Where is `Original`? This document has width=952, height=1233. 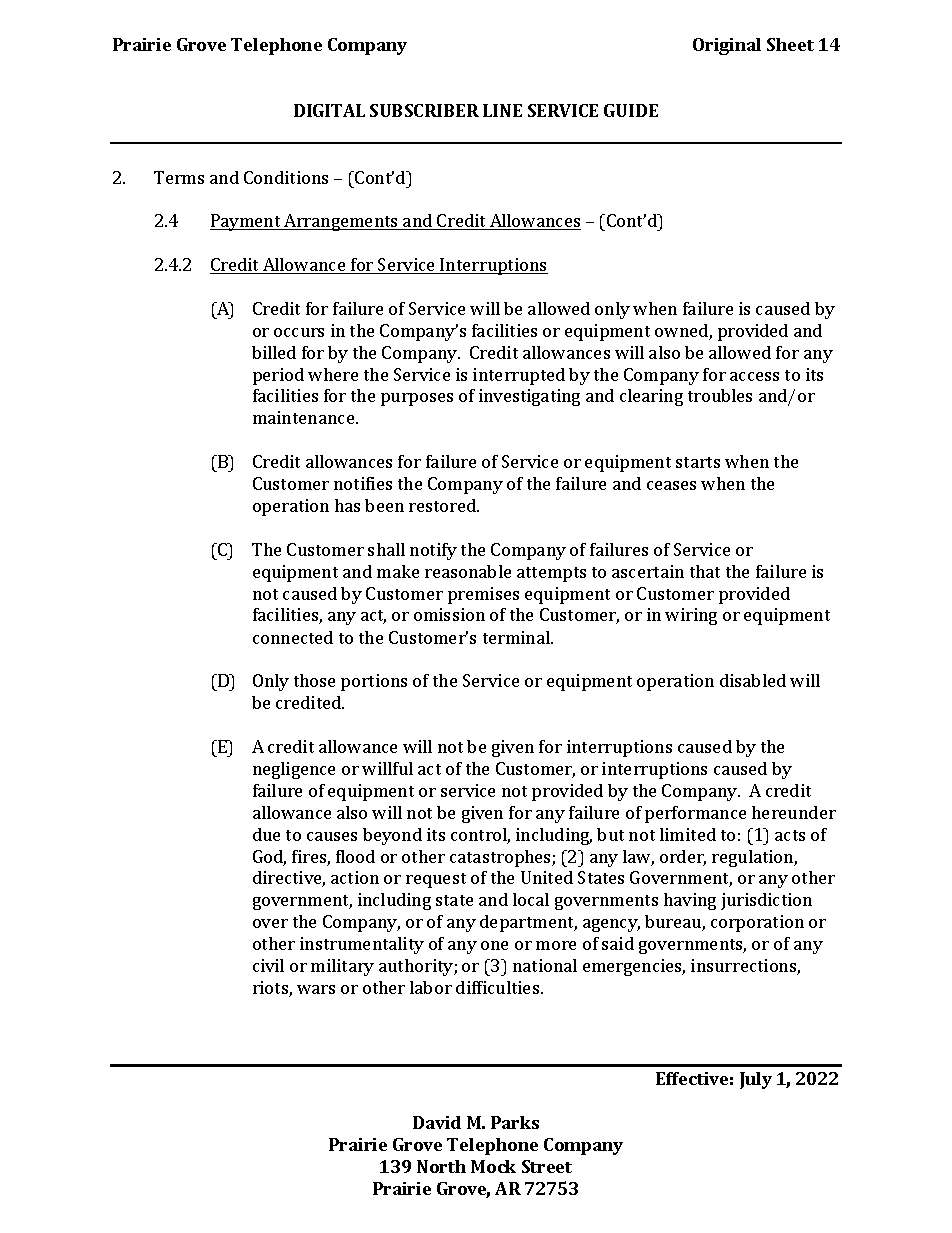 Original is located at coordinates (727, 46).
